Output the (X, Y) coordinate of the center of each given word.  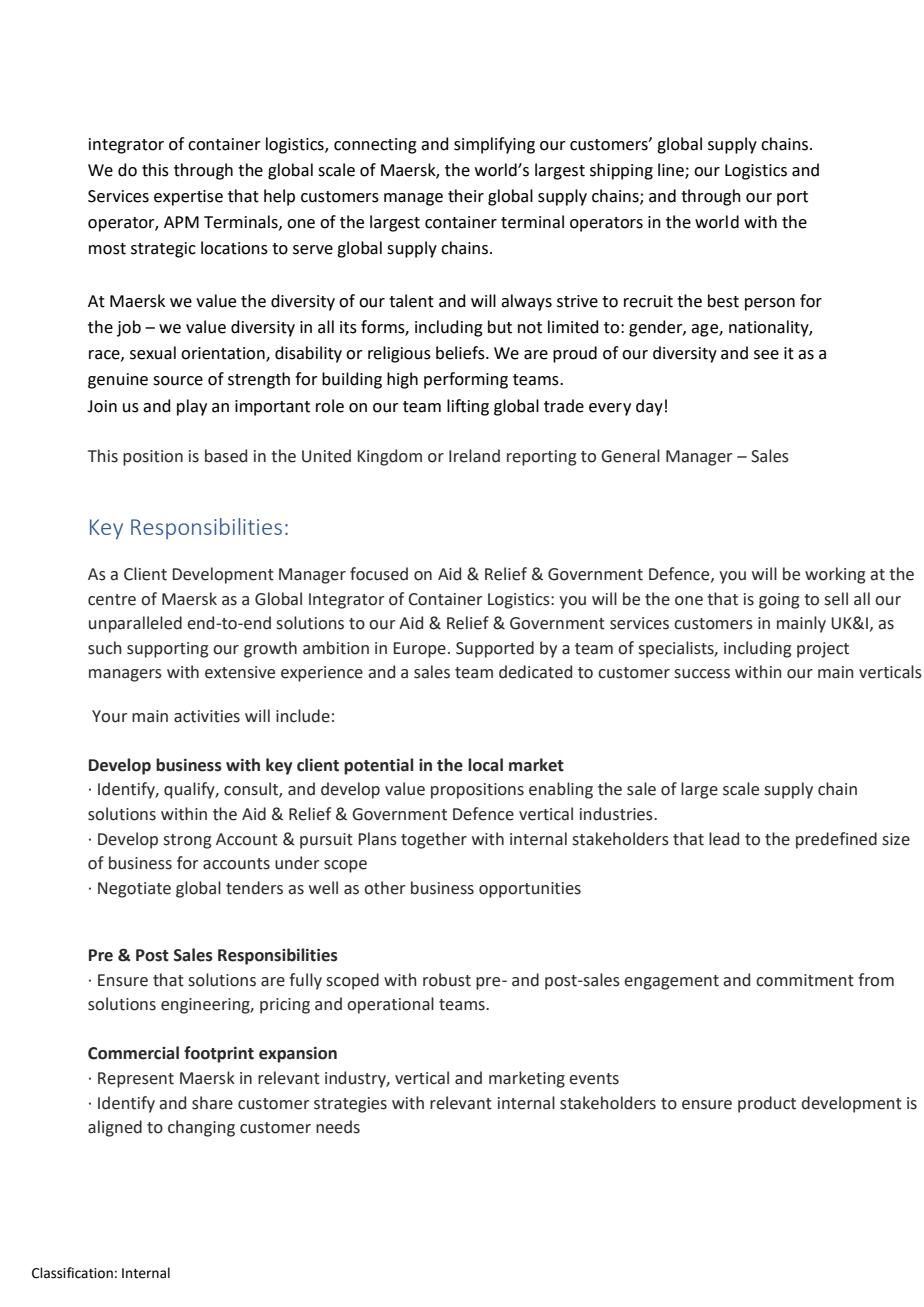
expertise (188, 198)
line (672, 170)
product (767, 1104)
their (466, 196)
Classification (72, 1273)
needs (338, 1127)
